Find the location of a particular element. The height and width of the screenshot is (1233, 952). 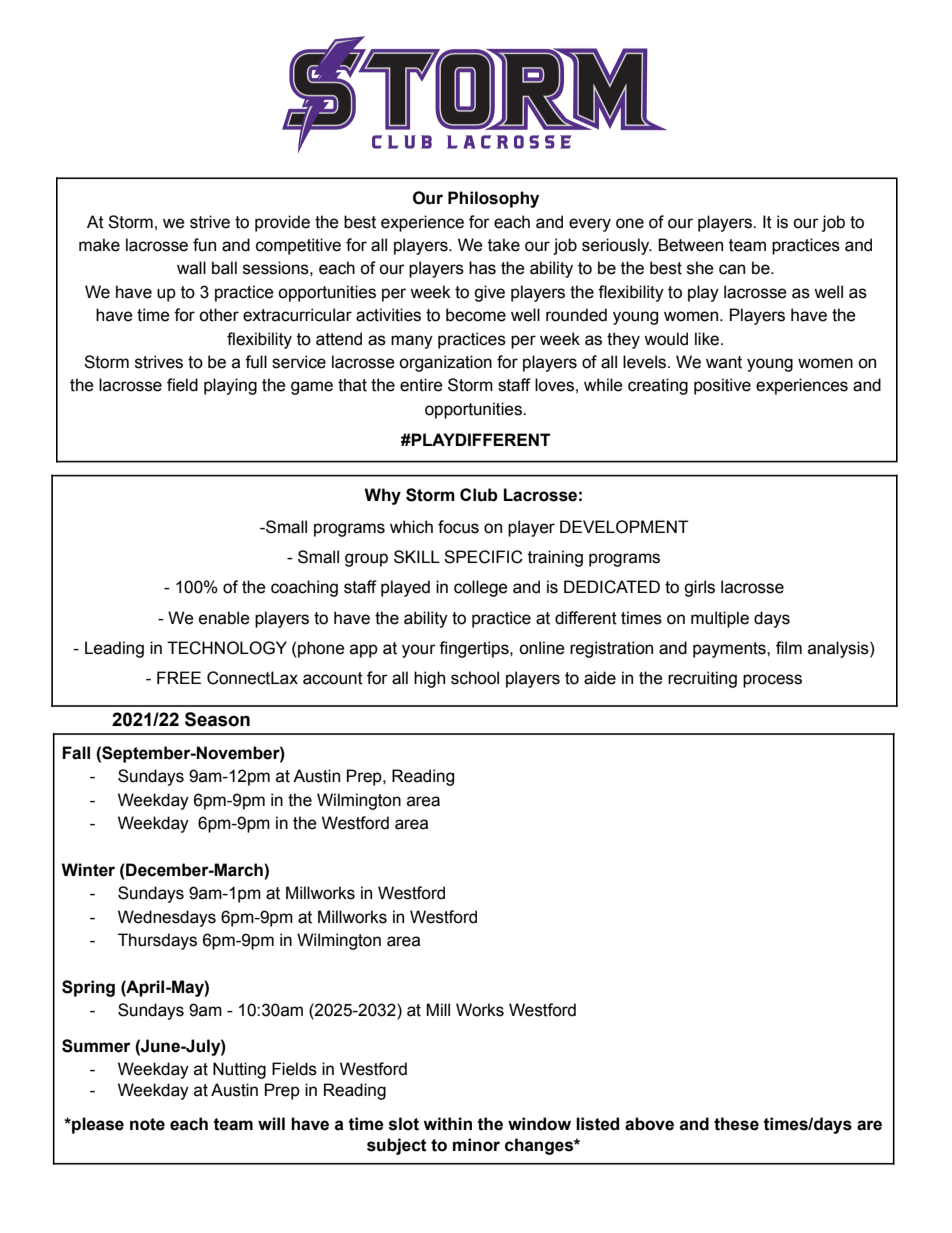

within is located at coordinates (447, 1124).
